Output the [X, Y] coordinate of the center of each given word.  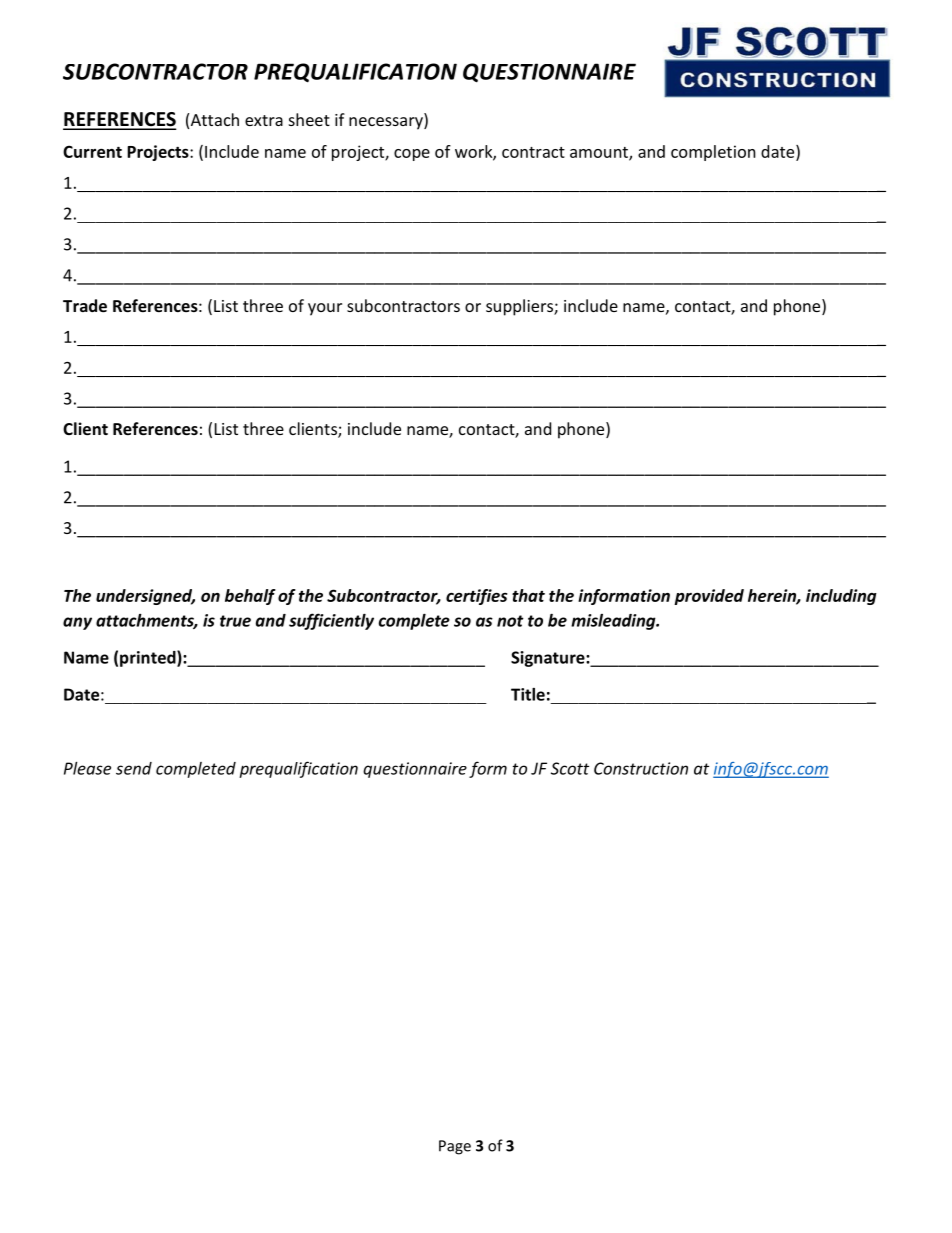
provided [709, 597]
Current [92, 151]
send [134, 768]
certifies [477, 597]
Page [455, 1147]
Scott [570, 768]
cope [412, 155]
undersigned [145, 597]
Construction [641, 768]
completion [713, 153]
